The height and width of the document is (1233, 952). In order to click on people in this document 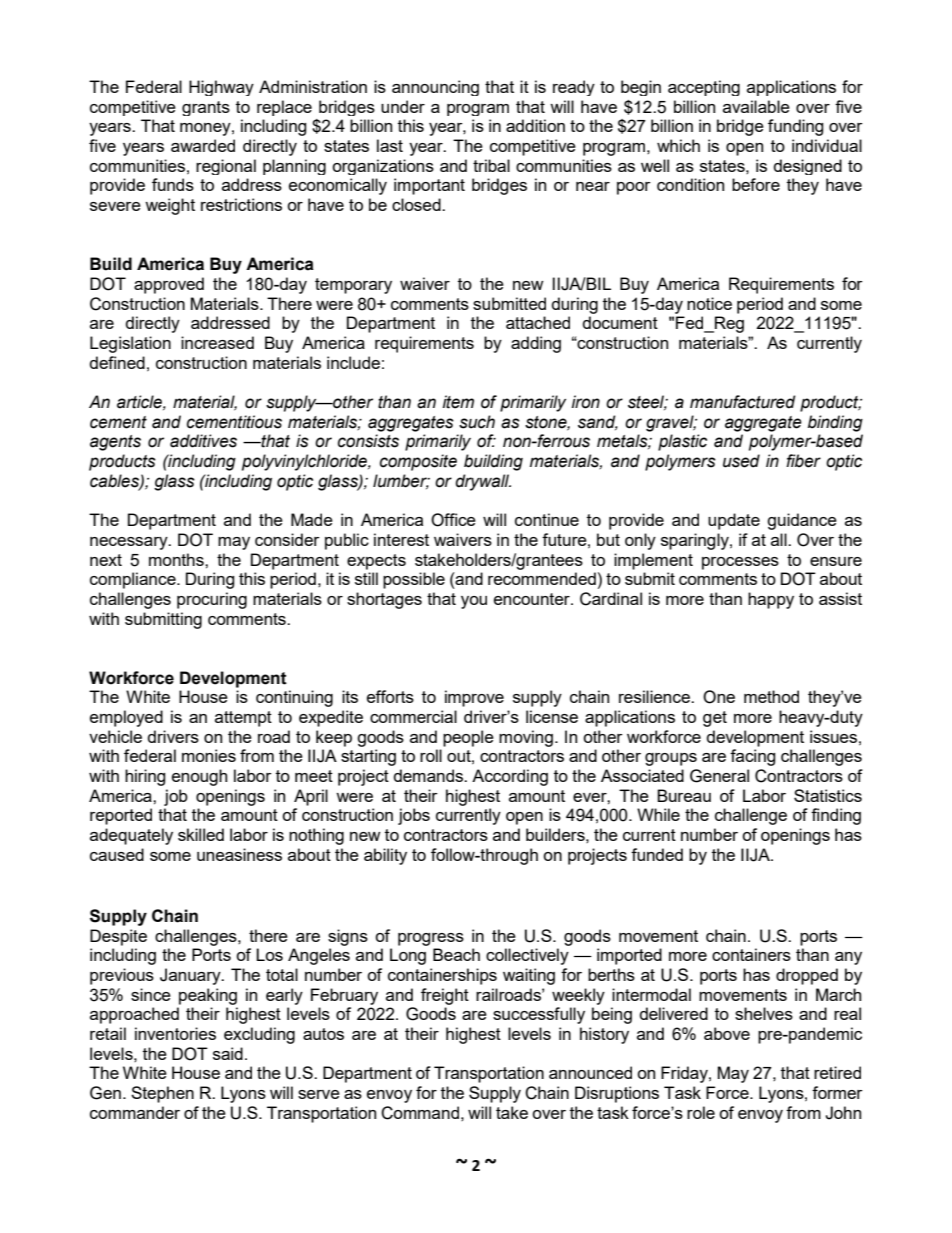, I will do `click(468, 738)`.
